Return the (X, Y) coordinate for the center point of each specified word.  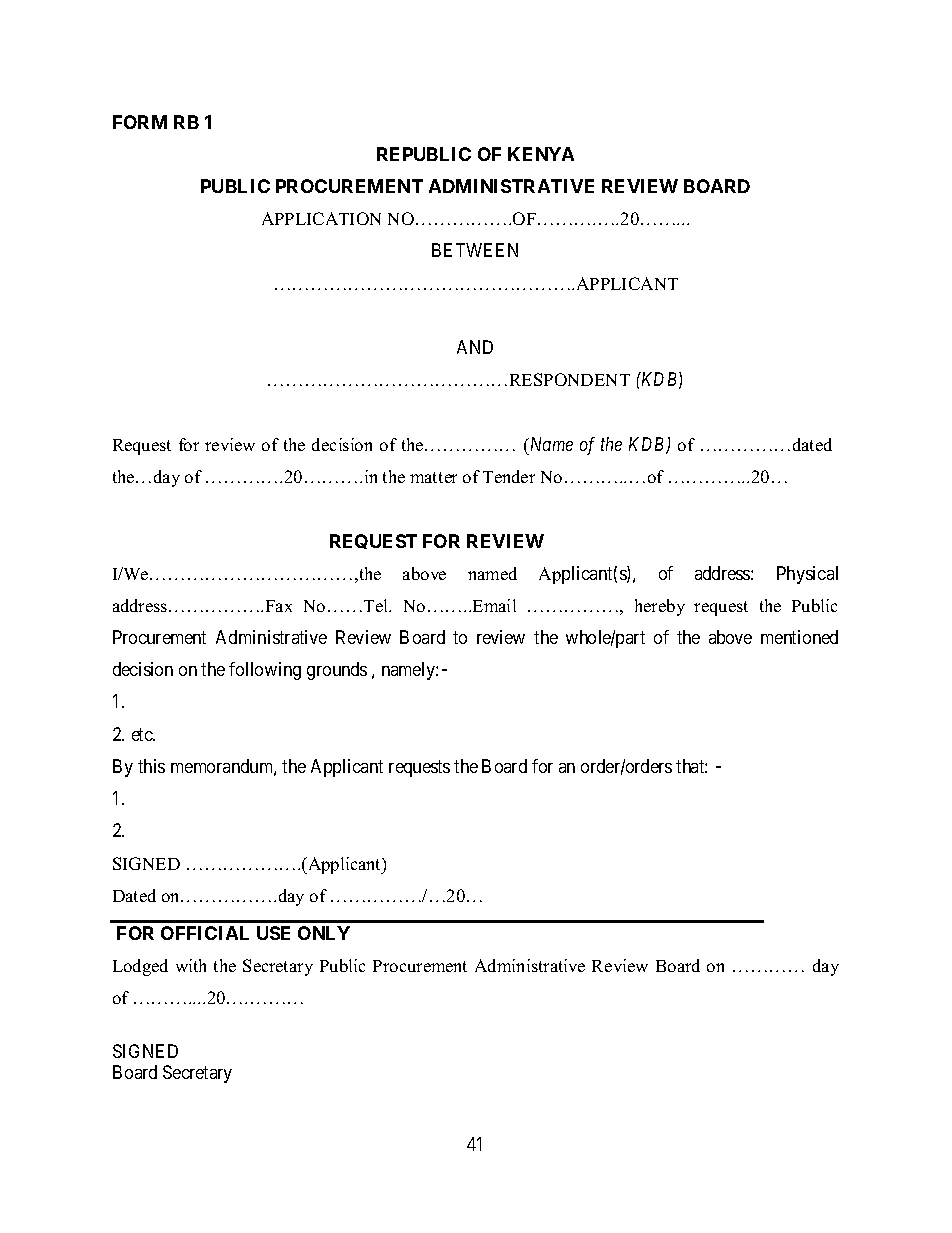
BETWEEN (475, 250)
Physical (807, 575)
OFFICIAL (205, 933)
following (265, 671)
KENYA (541, 154)
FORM (140, 122)
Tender (509, 476)
